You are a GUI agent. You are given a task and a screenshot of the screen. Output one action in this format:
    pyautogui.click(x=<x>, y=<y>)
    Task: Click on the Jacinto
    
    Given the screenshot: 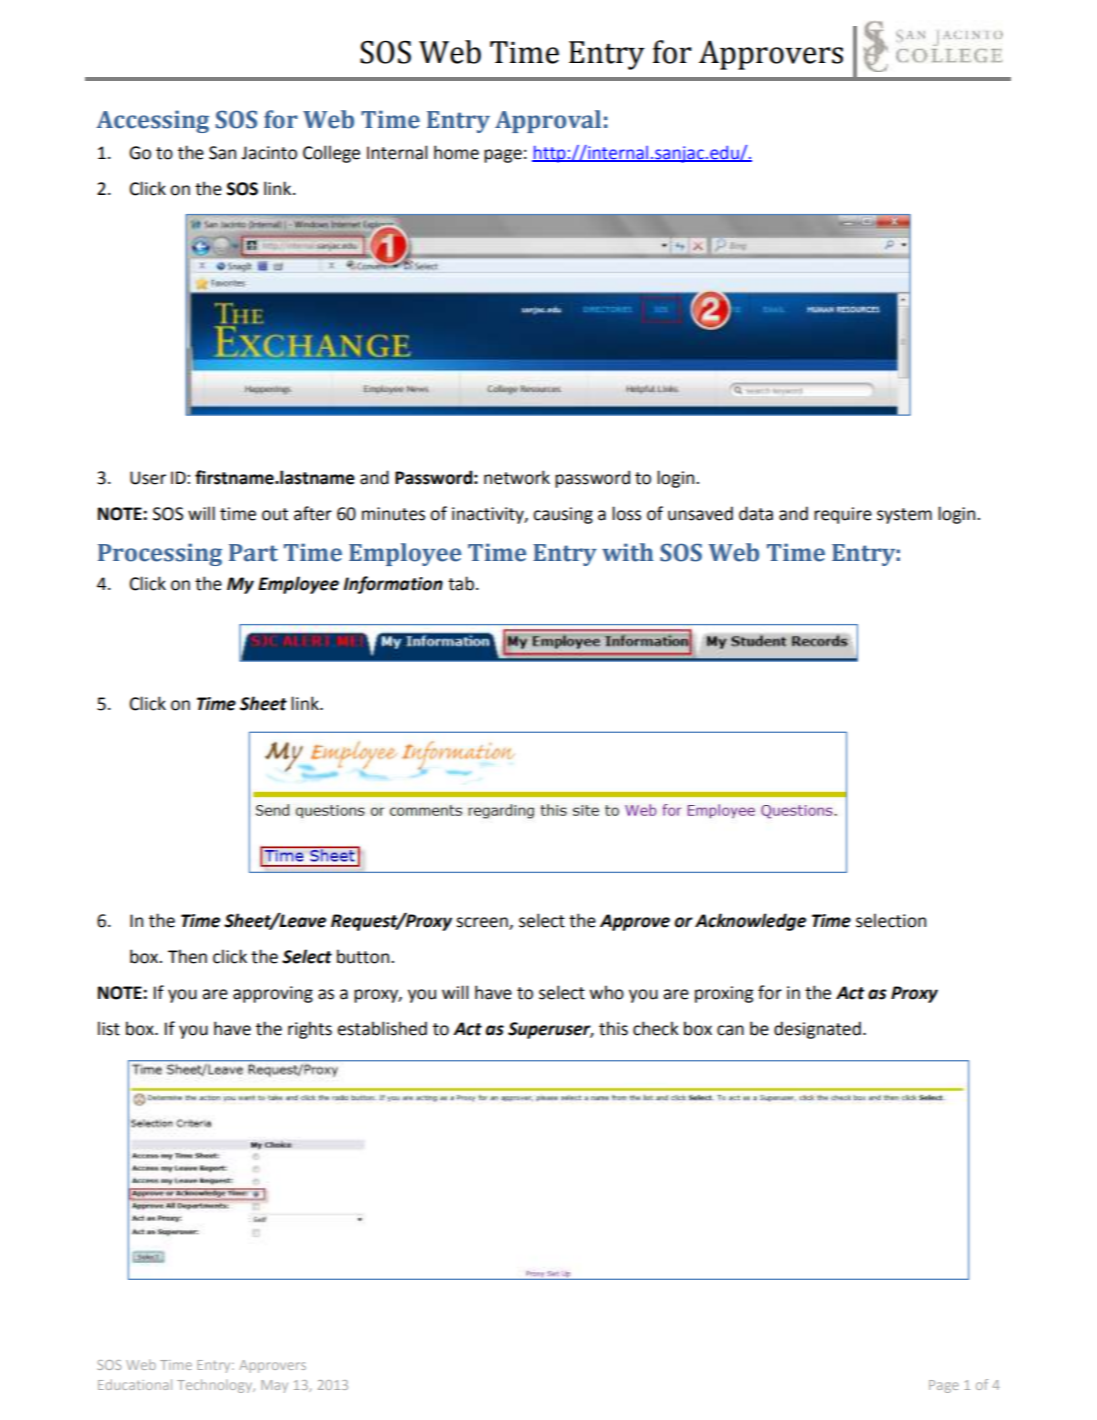 What is the action you would take?
    pyautogui.click(x=269, y=153)
